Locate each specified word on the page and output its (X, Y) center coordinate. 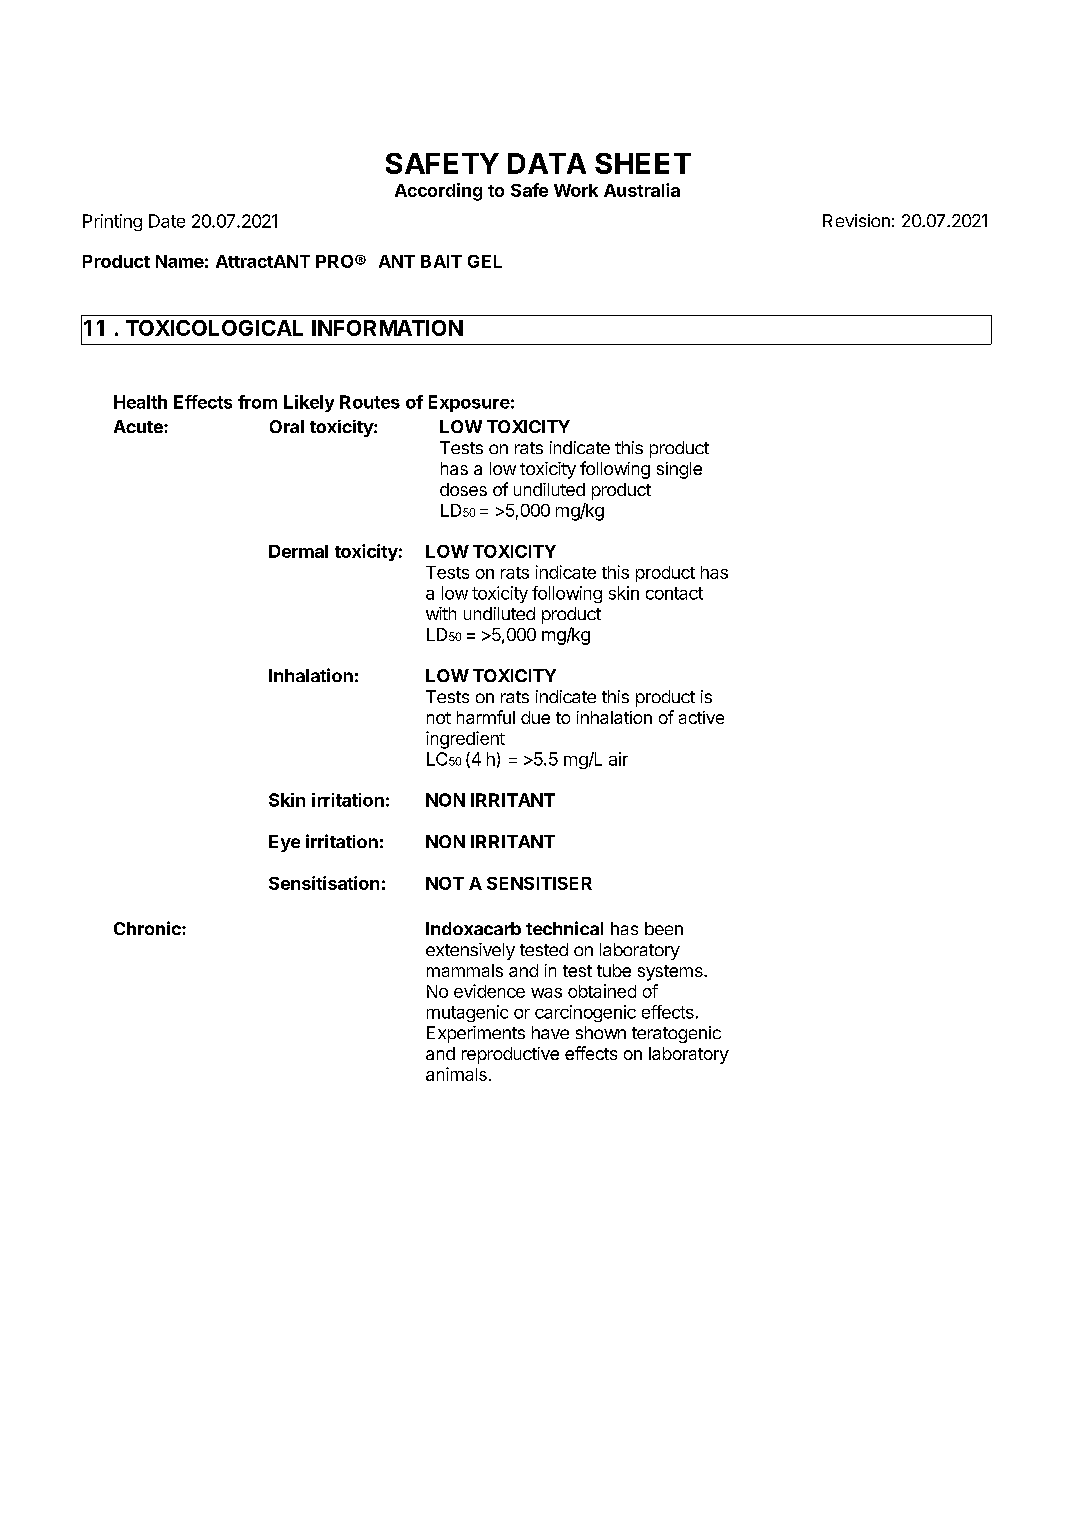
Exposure (469, 403)
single (679, 470)
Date (167, 221)
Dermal (298, 551)
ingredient (465, 740)
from (257, 402)
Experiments (476, 1034)
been (664, 928)
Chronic (148, 928)
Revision (856, 220)
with (441, 613)
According (438, 192)
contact (674, 593)
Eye (284, 843)
